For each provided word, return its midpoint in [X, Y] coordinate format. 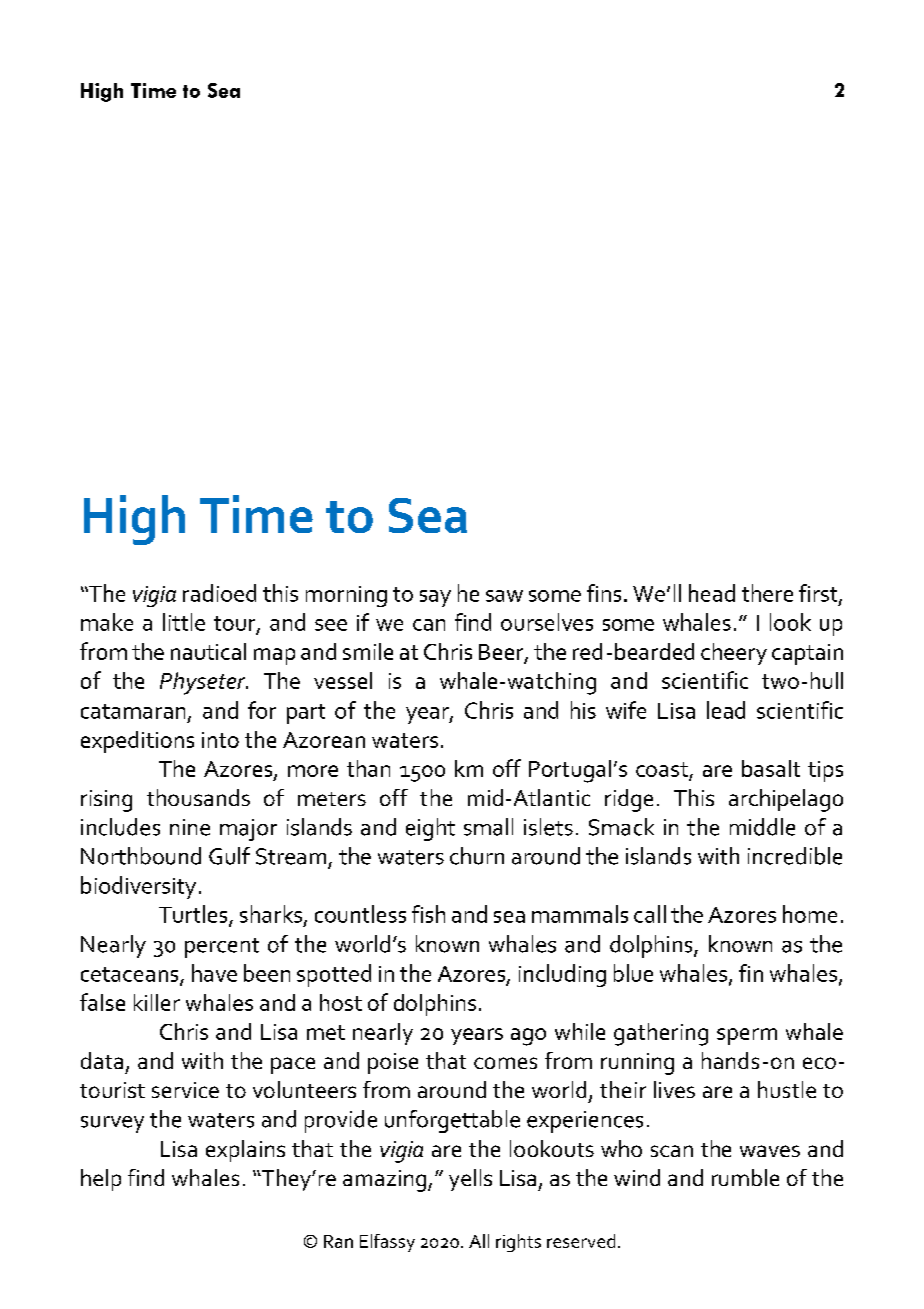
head [712, 593]
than [368, 768]
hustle [787, 1089]
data [102, 1060]
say [435, 598]
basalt [771, 768]
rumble [745, 1177]
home [810, 914]
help [101, 1180]
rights [518, 1243]
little [184, 622]
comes [505, 1063]
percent [222, 948]
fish [428, 914]
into [220, 740]
